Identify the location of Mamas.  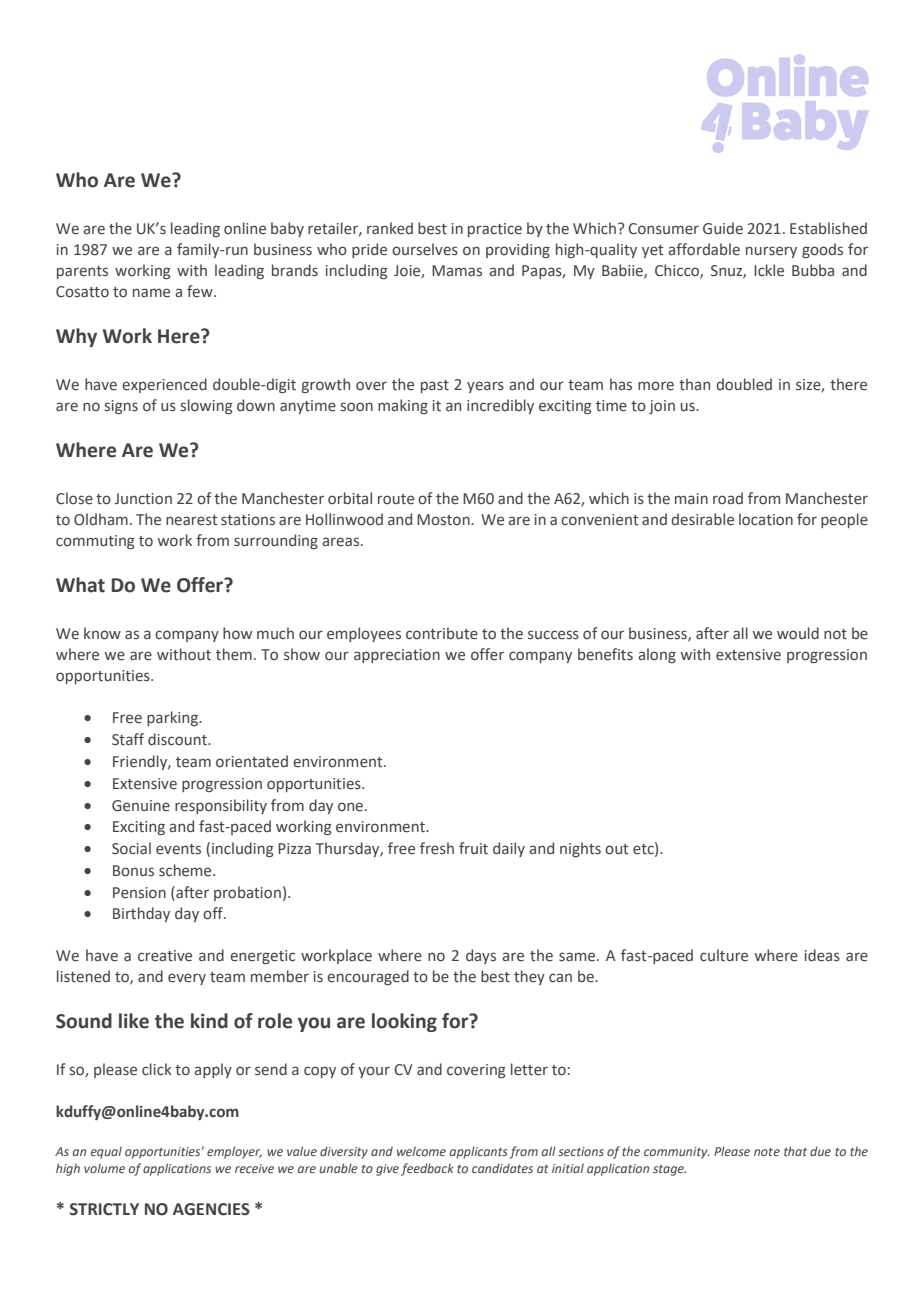
(457, 270).
